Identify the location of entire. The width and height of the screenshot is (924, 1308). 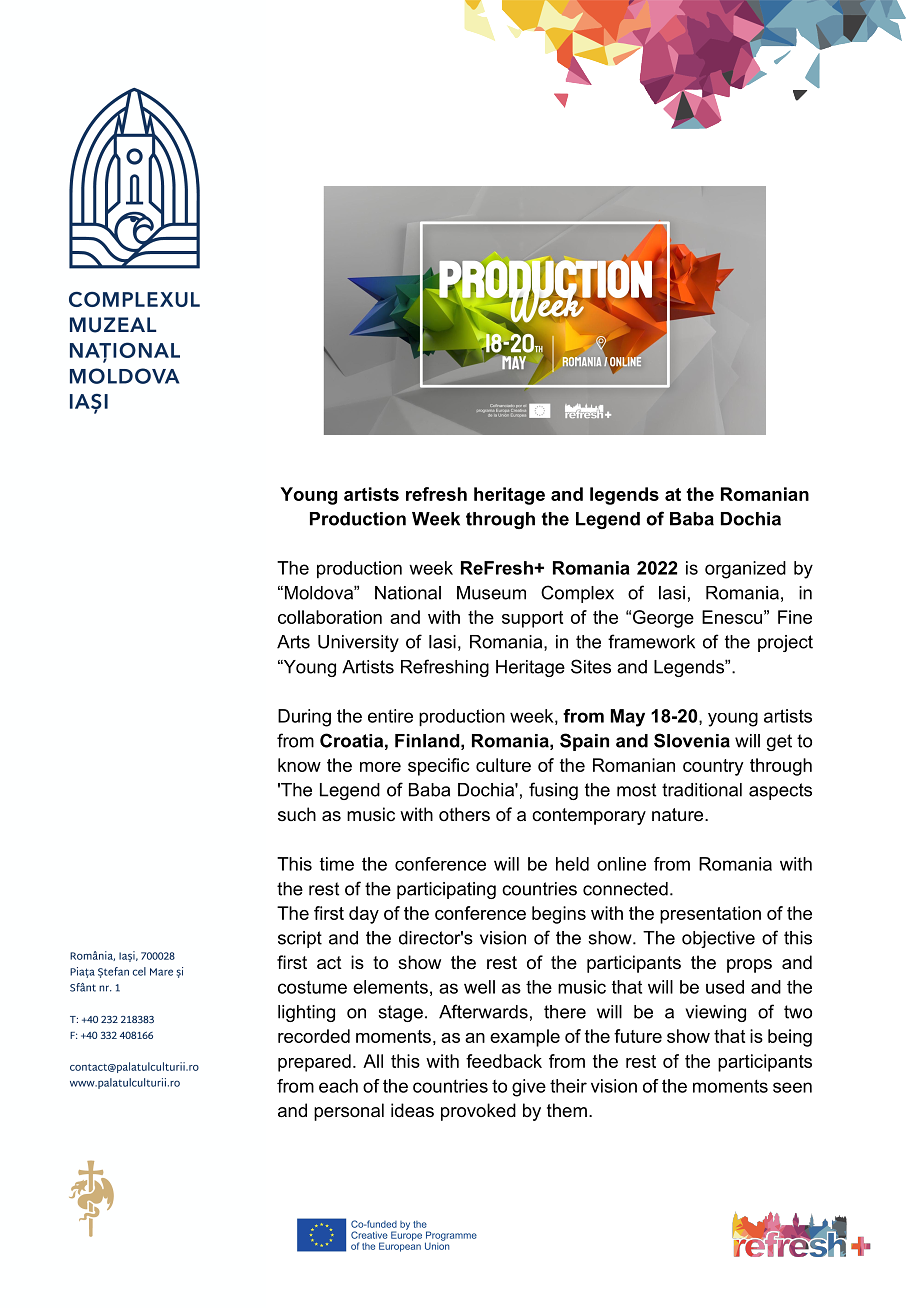
(390, 716).
